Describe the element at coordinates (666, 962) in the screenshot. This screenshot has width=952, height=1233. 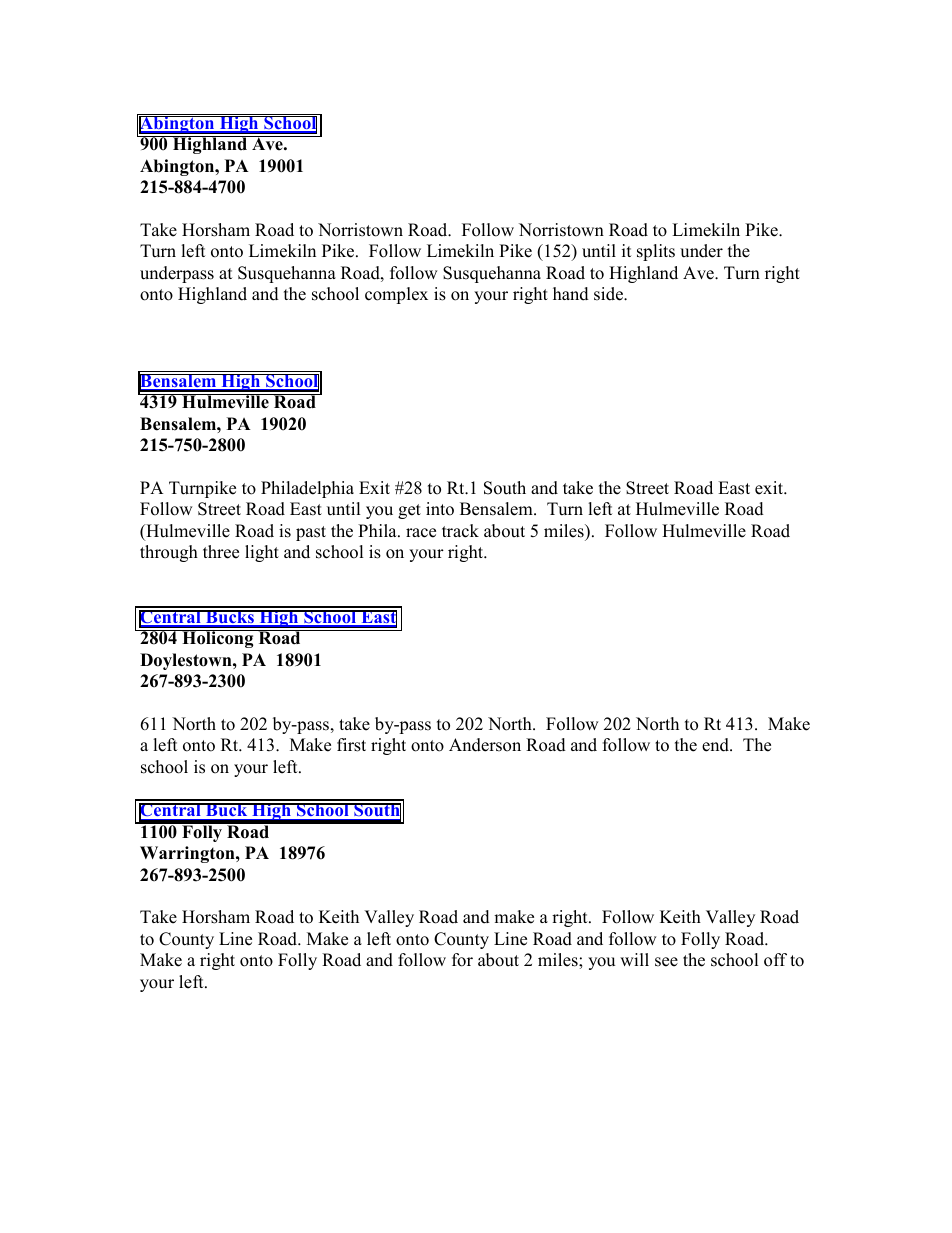
I see `see` at that location.
